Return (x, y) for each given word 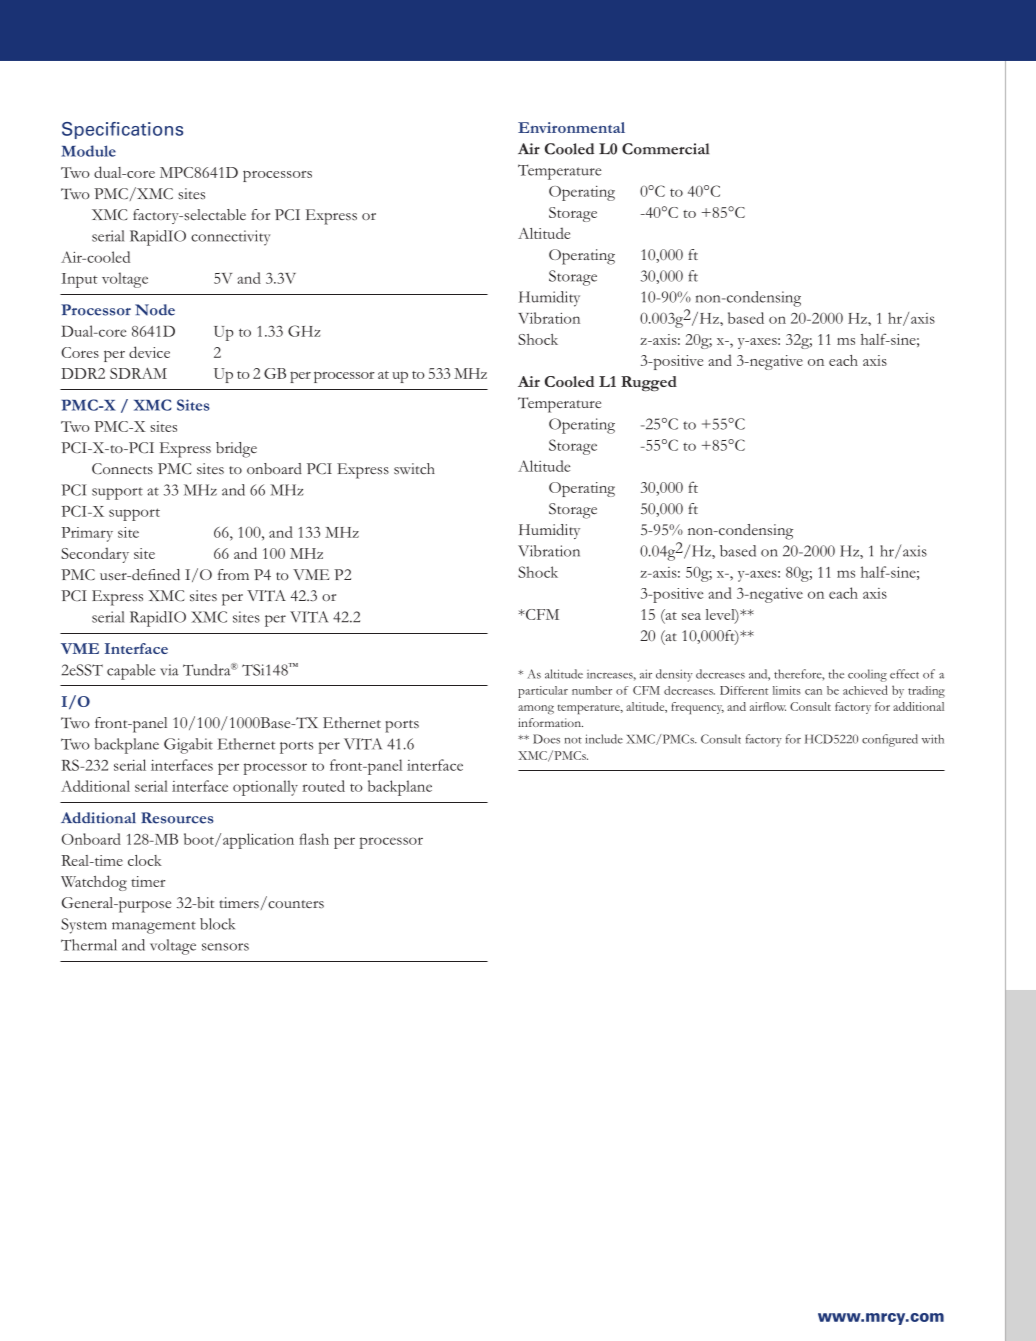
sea (691, 616)
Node (155, 310)
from (233, 574)
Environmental (571, 127)
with (933, 739)
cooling (867, 675)
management (154, 927)
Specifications (122, 130)
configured (890, 740)
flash (314, 839)
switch (414, 469)
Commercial (665, 149)
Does (546, 739)
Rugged (649, 384)
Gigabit (188, 746)
